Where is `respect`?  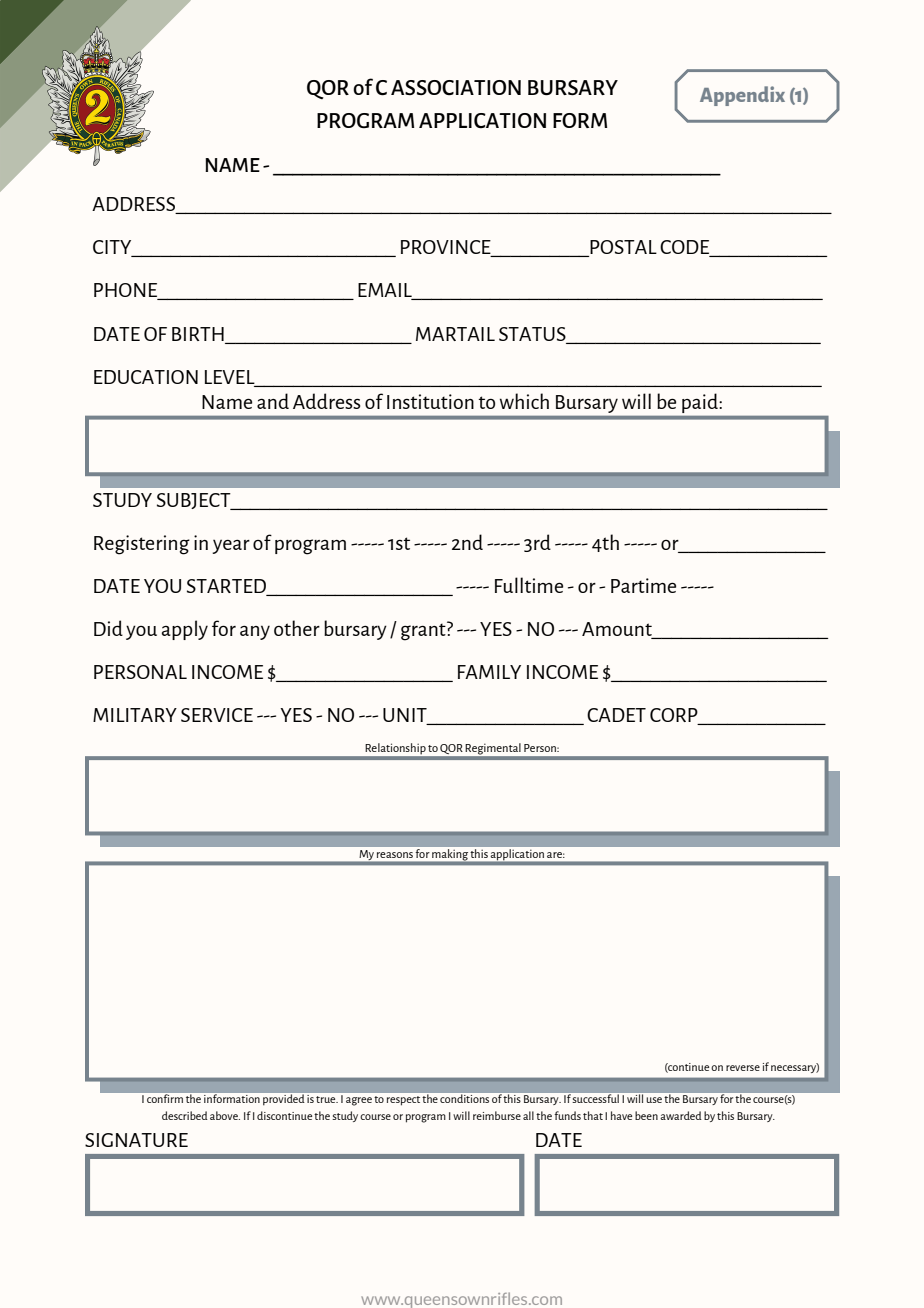
respect is located at coordinates (403, 1101).
